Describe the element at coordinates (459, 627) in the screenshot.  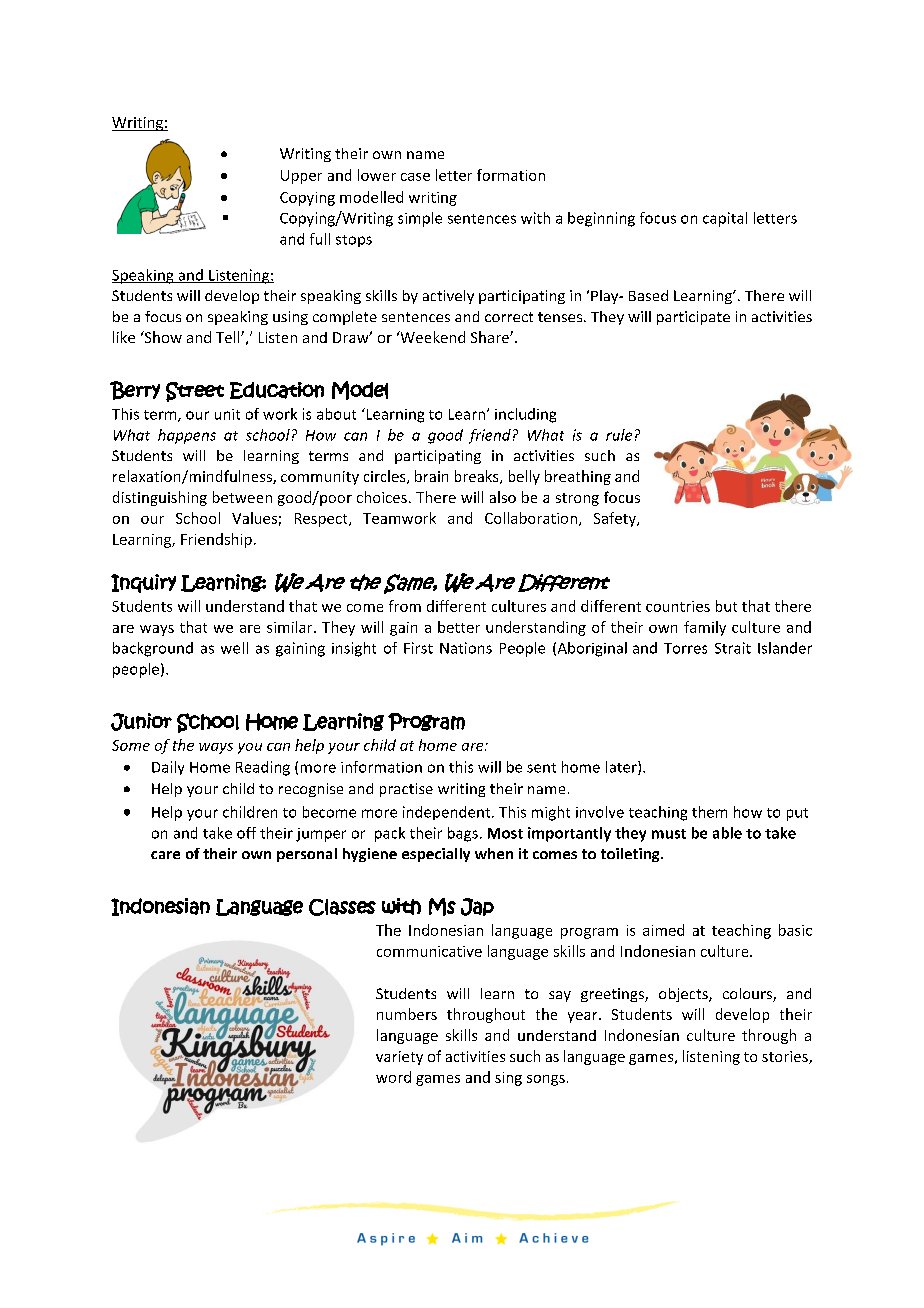
I see `better` at that location.
